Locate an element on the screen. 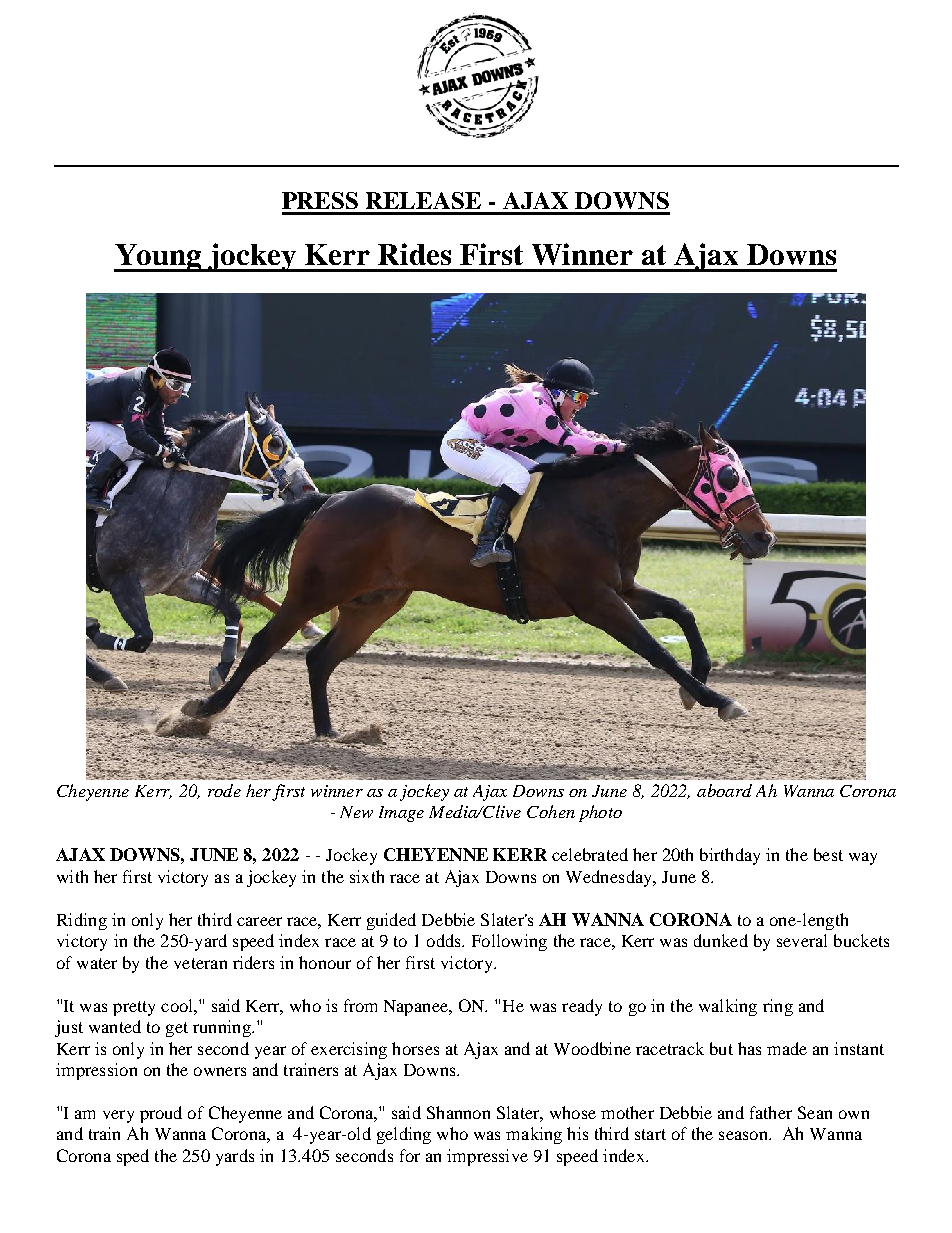  New is located at coordinates (356, 812).
